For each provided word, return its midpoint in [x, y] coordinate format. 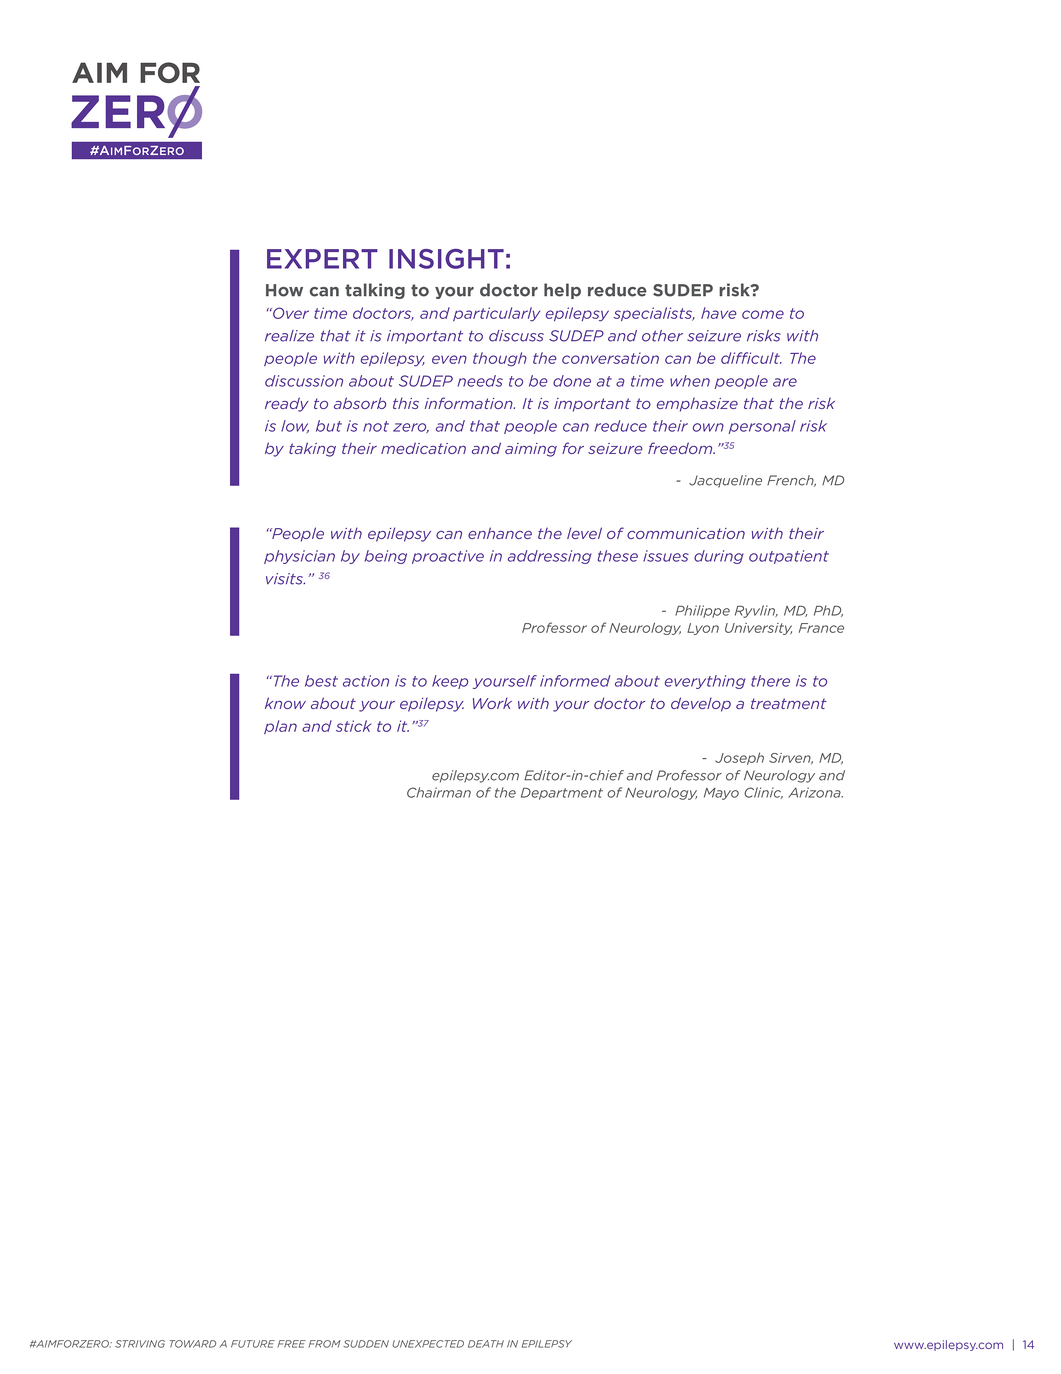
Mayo [721, 794]
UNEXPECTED [428, 1344]
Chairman [439, 792]
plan [280, 727]
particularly [496, 314]
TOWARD [193, 1344]
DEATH [486, 1344]
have [719, 313]
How [284, 290]
